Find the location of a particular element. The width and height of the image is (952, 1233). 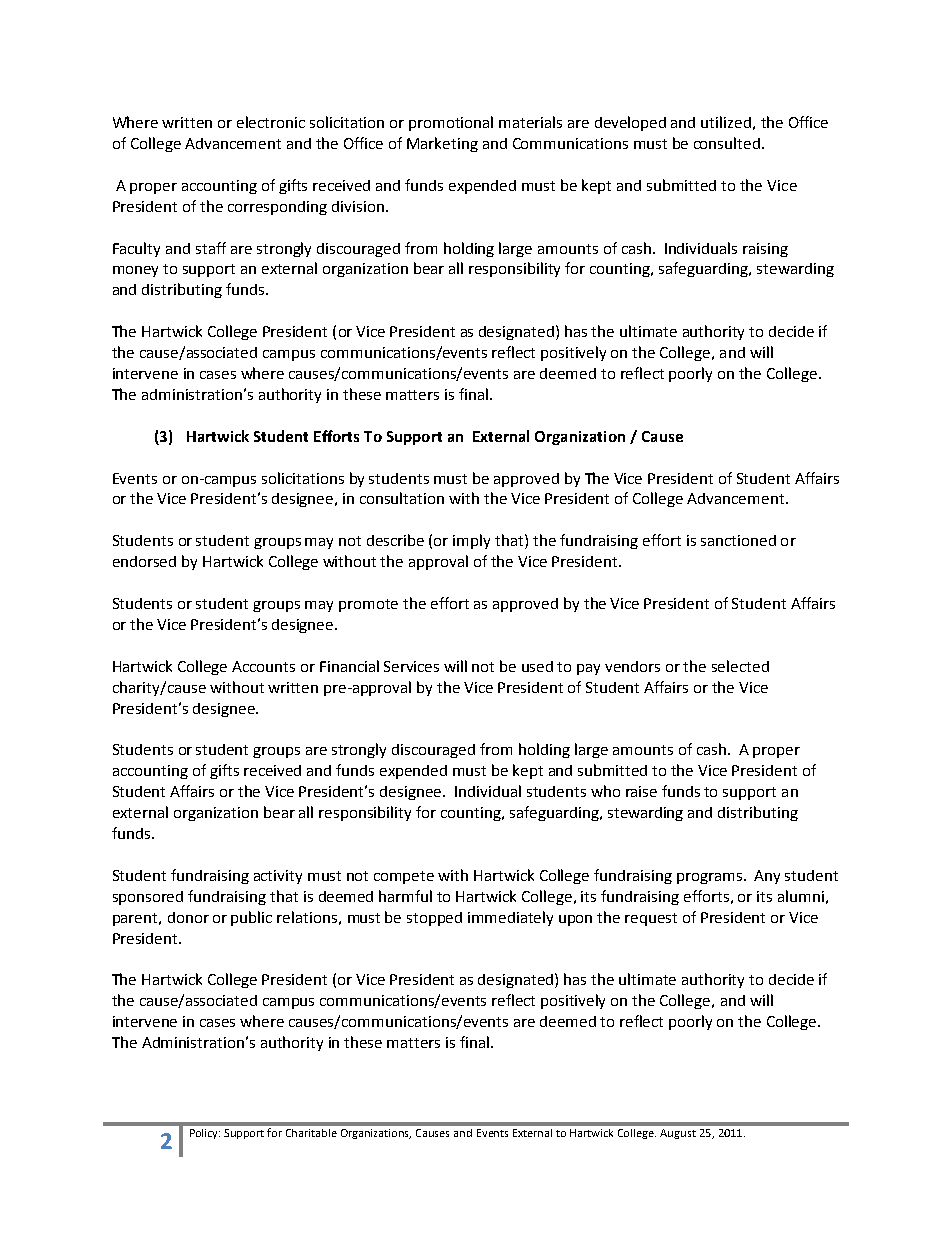

activity is located at coordinates (278, 877).
